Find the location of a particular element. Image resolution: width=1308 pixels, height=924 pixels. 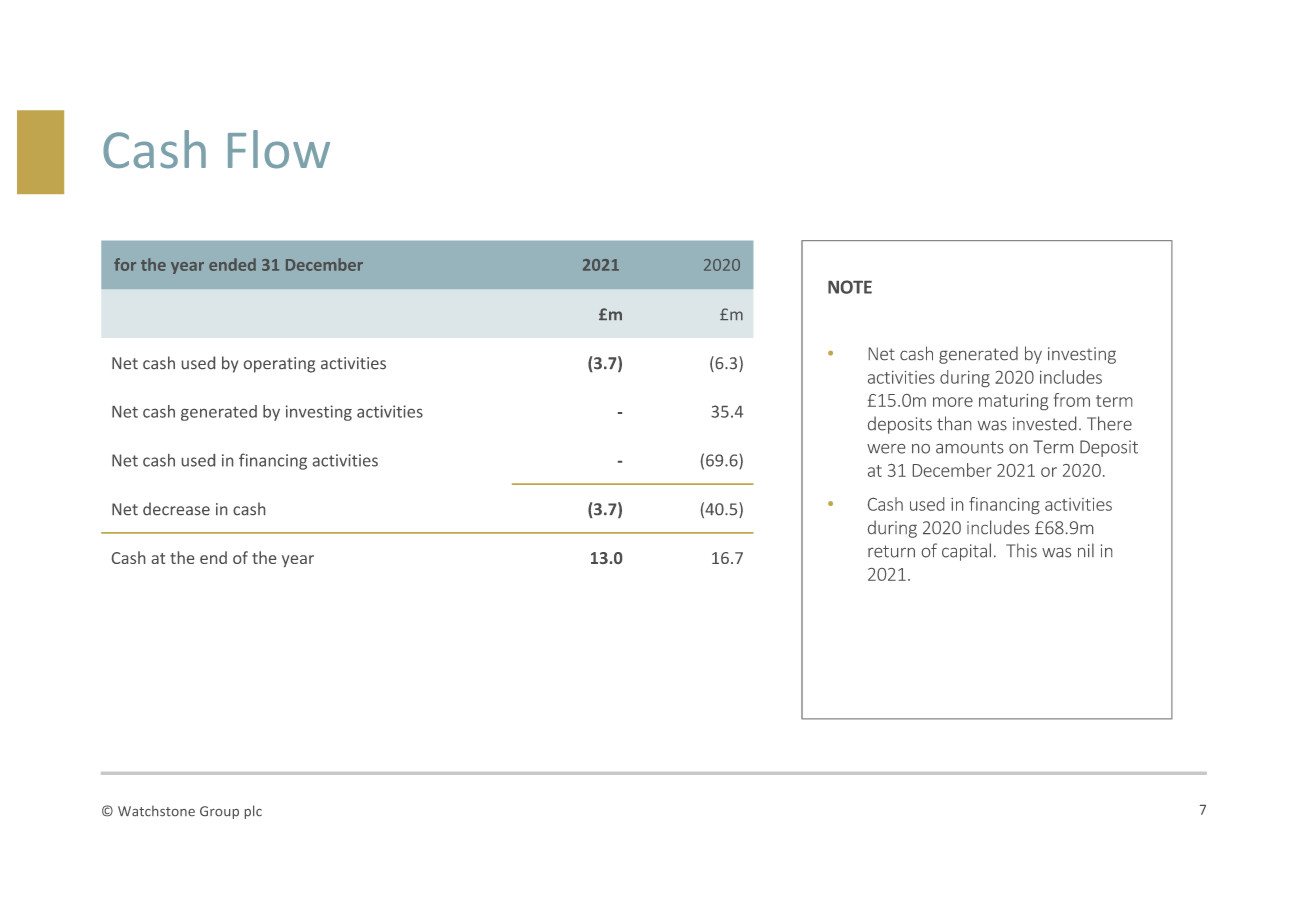

Flow is located at coordinates (279, 149).
